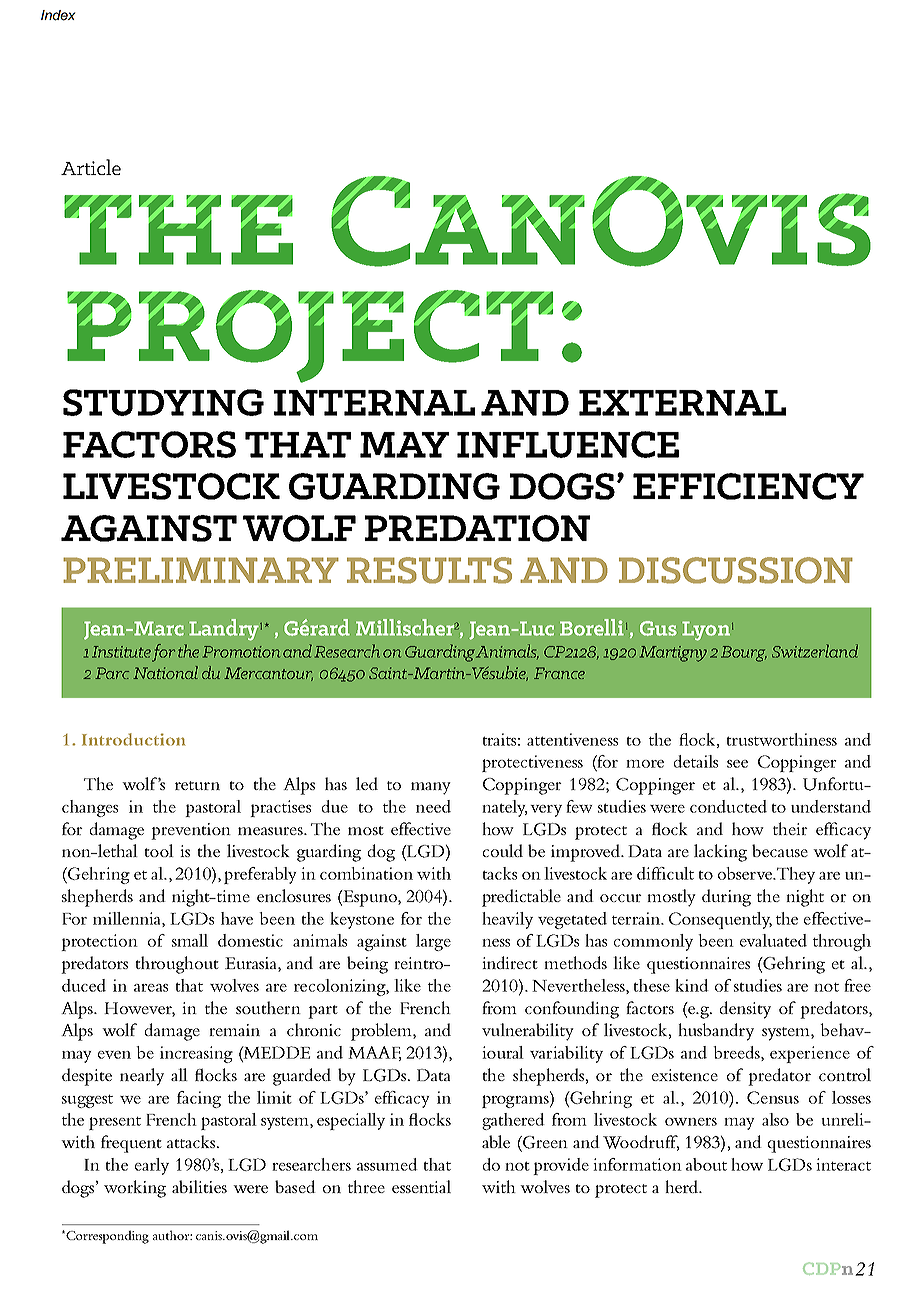 This screenshot has height=1308, width=924. I want to click on essential, so click(421, 1186).
